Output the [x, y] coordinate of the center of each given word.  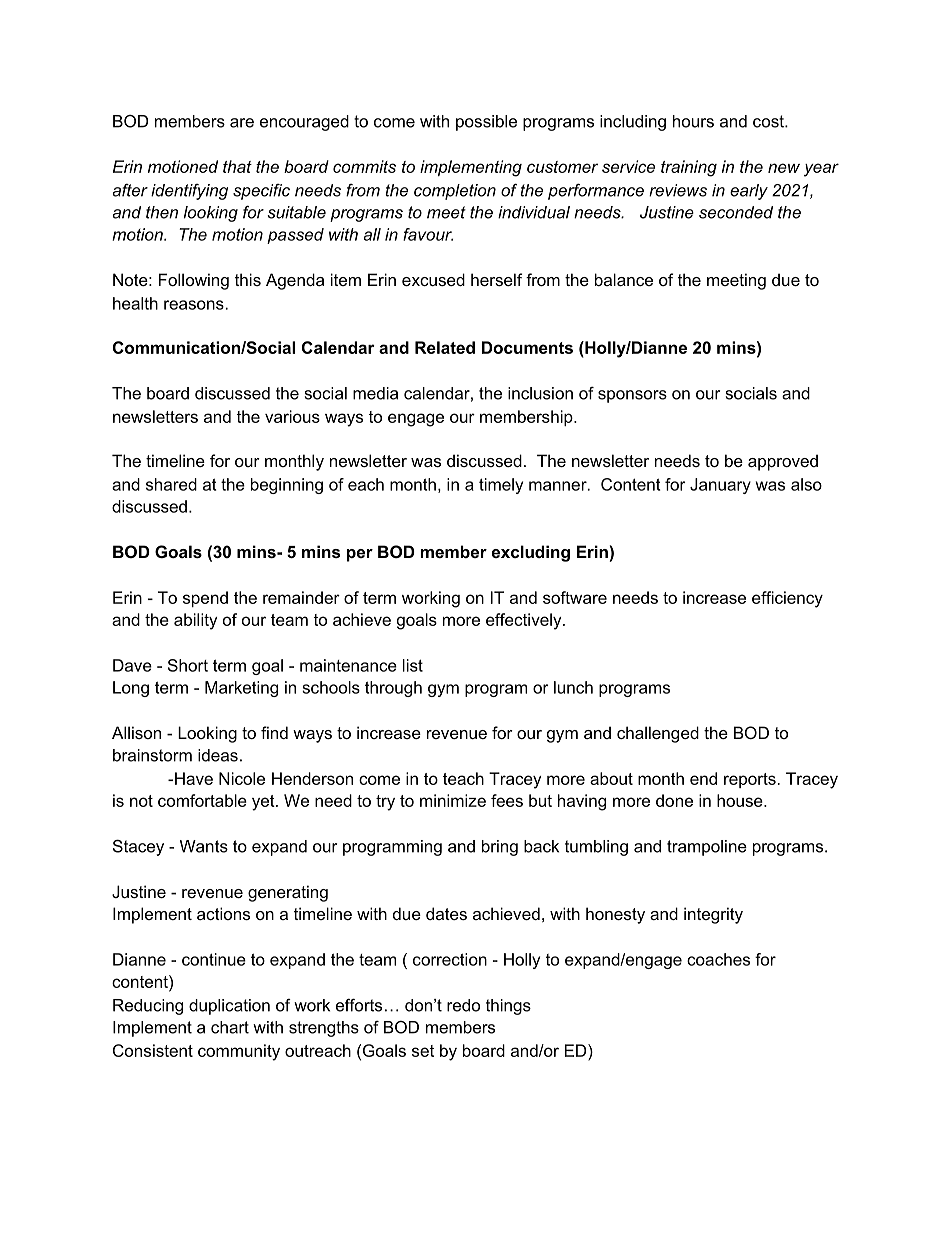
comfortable [202, 800]
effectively [525, 621]
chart [230, 1027]
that [237, 166]
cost [769, 121]
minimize [453, 800]
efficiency [787, 599]
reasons [195, 305]
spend [205, 599]
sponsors [632, 396]
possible [486, 123]
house [741, 800]
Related [445, 347]
